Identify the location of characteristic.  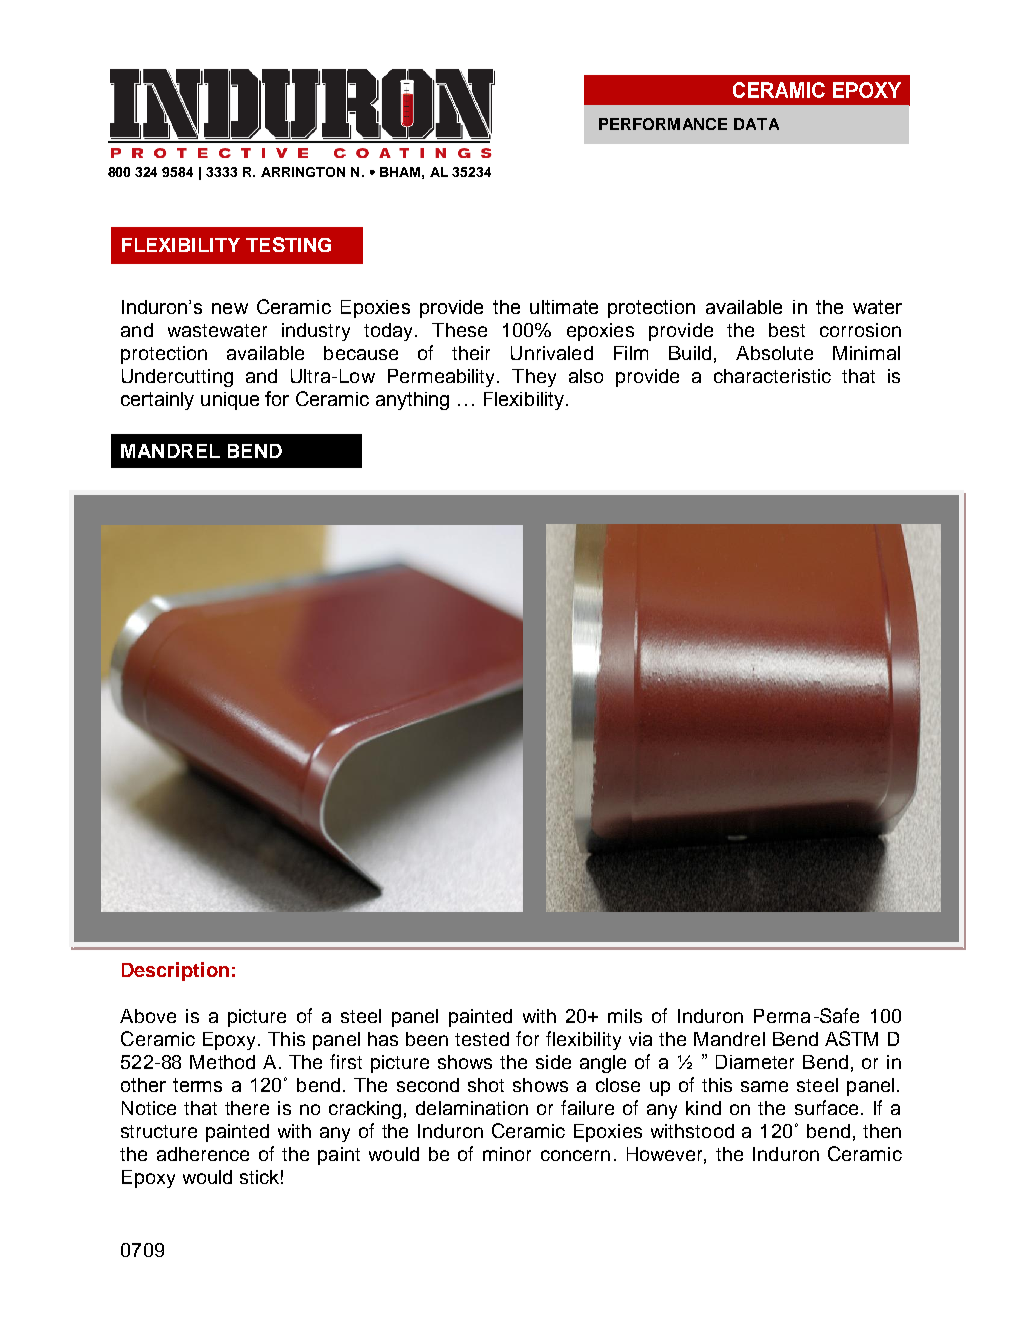
(772, 376).
